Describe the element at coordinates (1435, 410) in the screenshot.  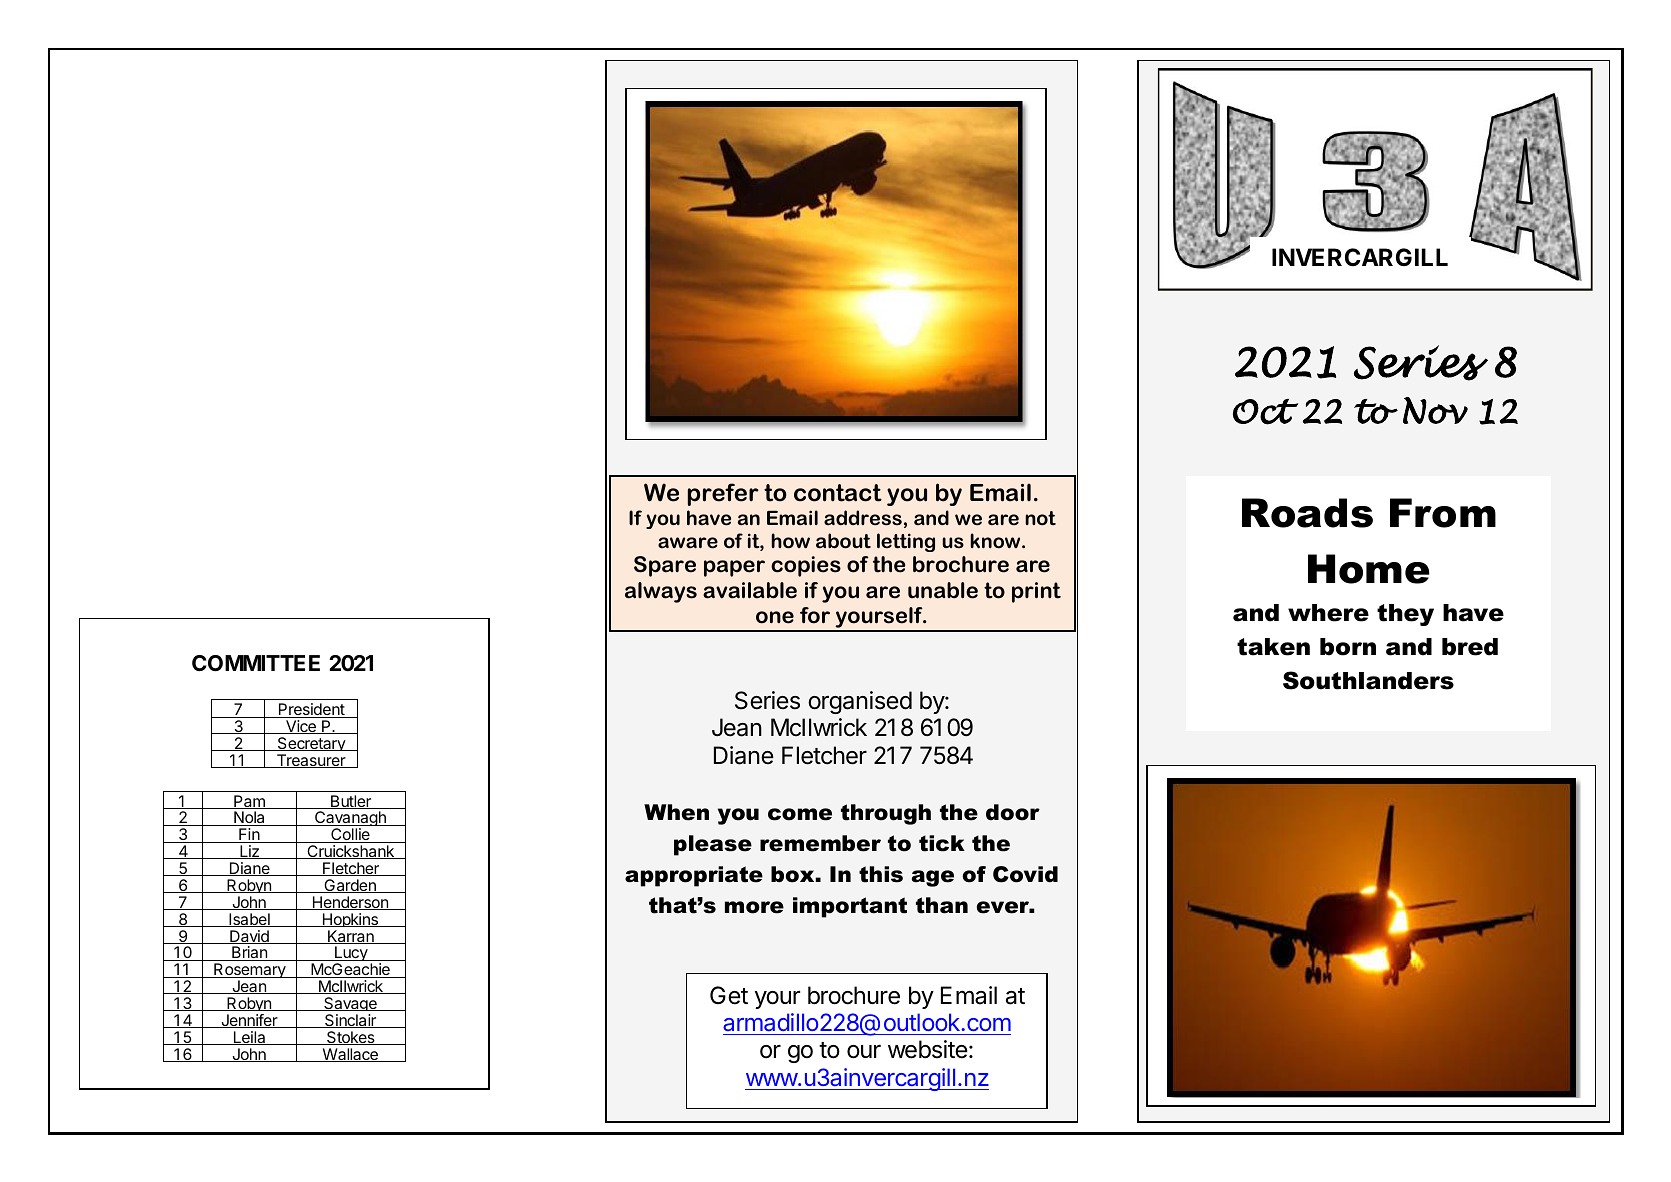
I see `Nov` at that location.
